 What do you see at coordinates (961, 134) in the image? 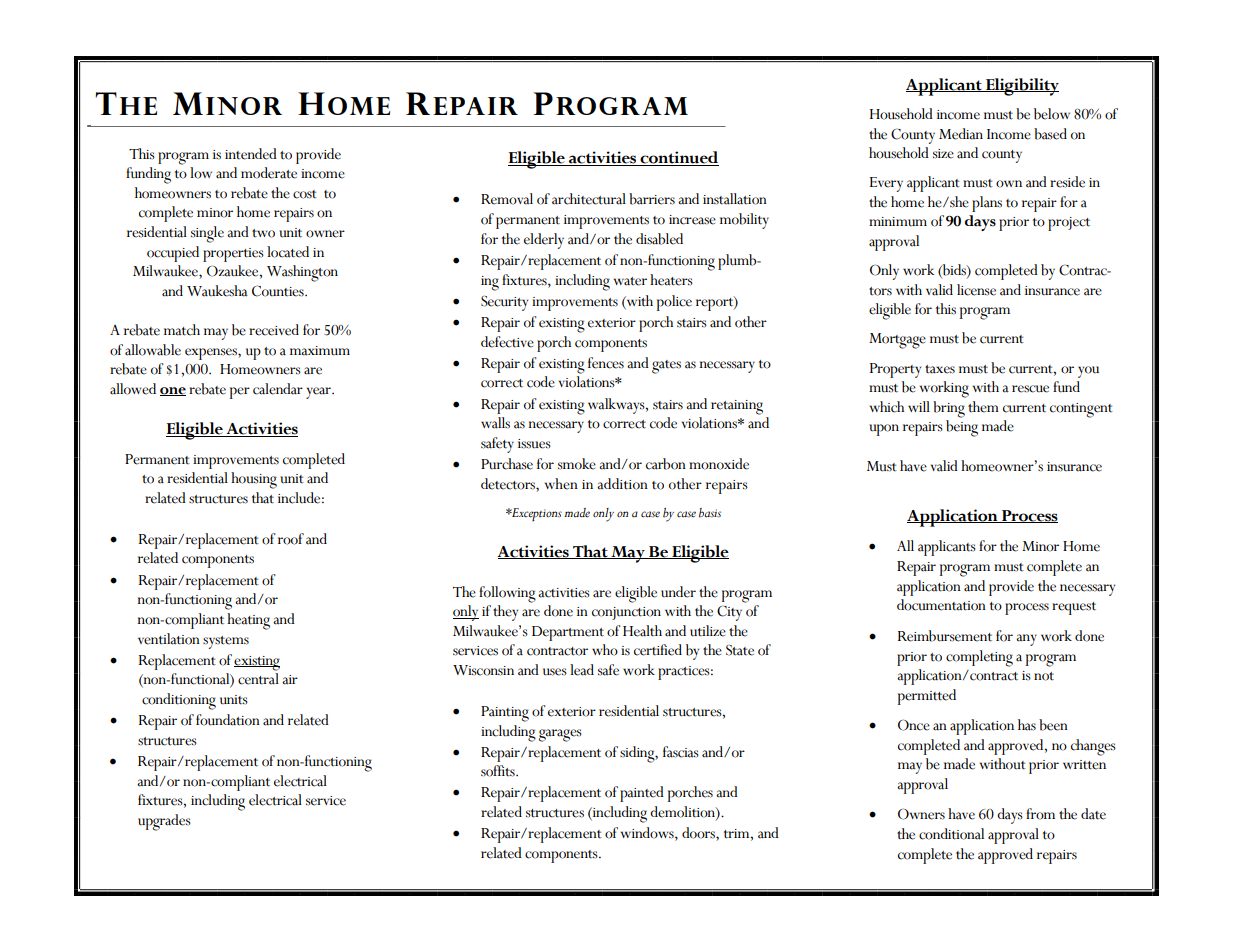
I see `Median` at bounding box center [961, 134].
